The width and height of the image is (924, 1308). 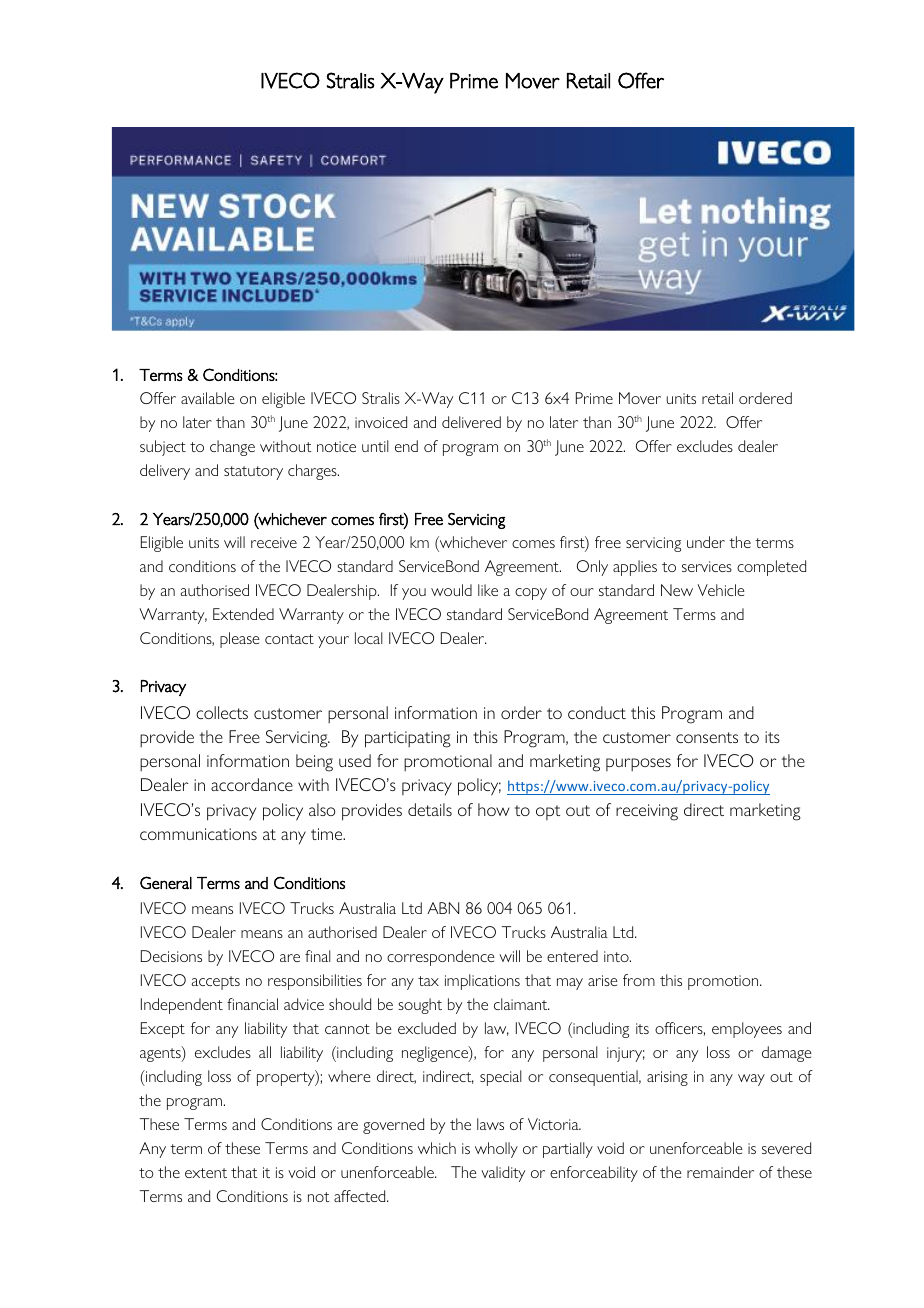 I want to click on delivered, so click(x=471, y=422).
